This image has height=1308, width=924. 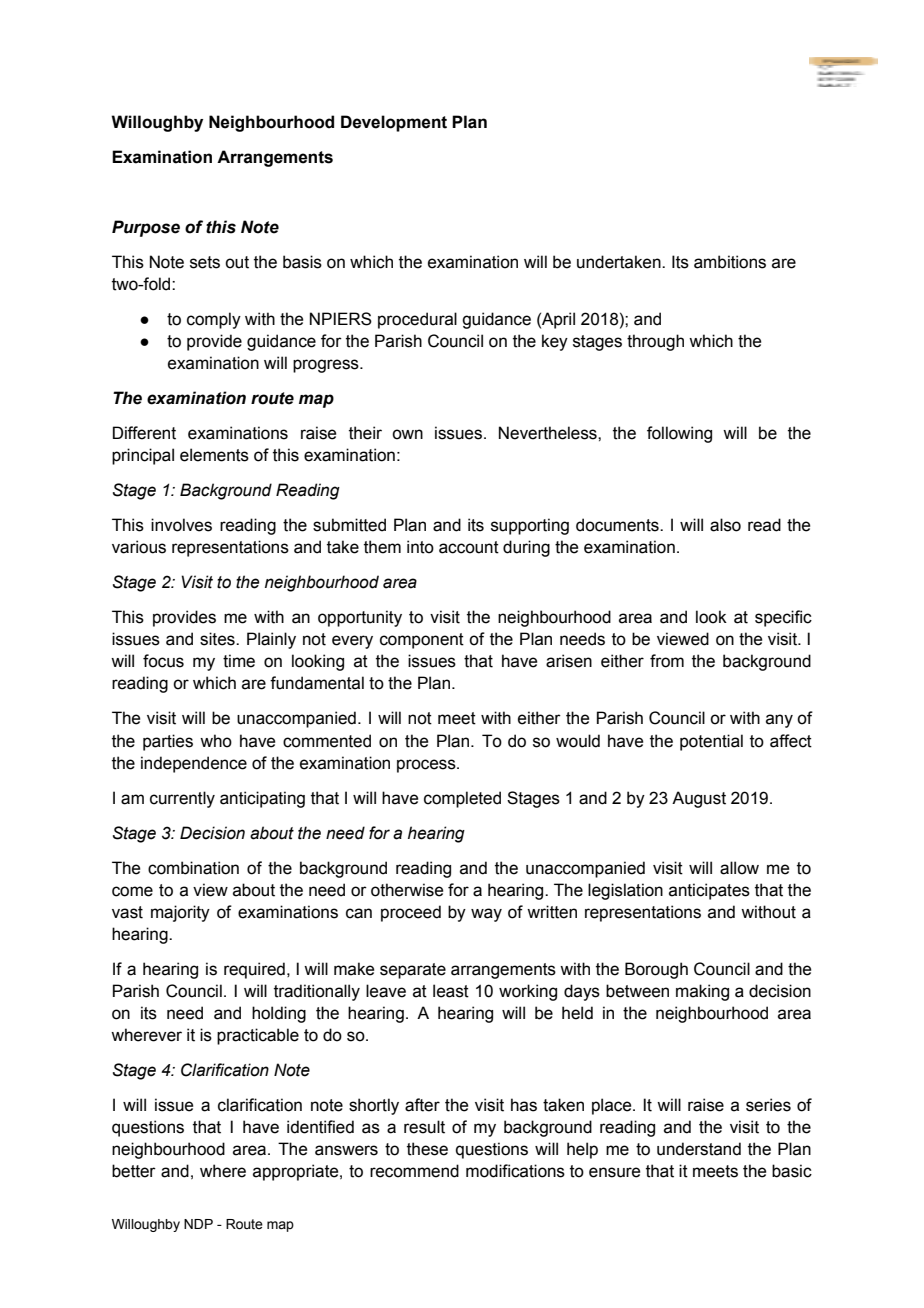 What do you see at coordinates (414, 1171) in the image?
I see `recommend` at bounding box center [414, 1171].
